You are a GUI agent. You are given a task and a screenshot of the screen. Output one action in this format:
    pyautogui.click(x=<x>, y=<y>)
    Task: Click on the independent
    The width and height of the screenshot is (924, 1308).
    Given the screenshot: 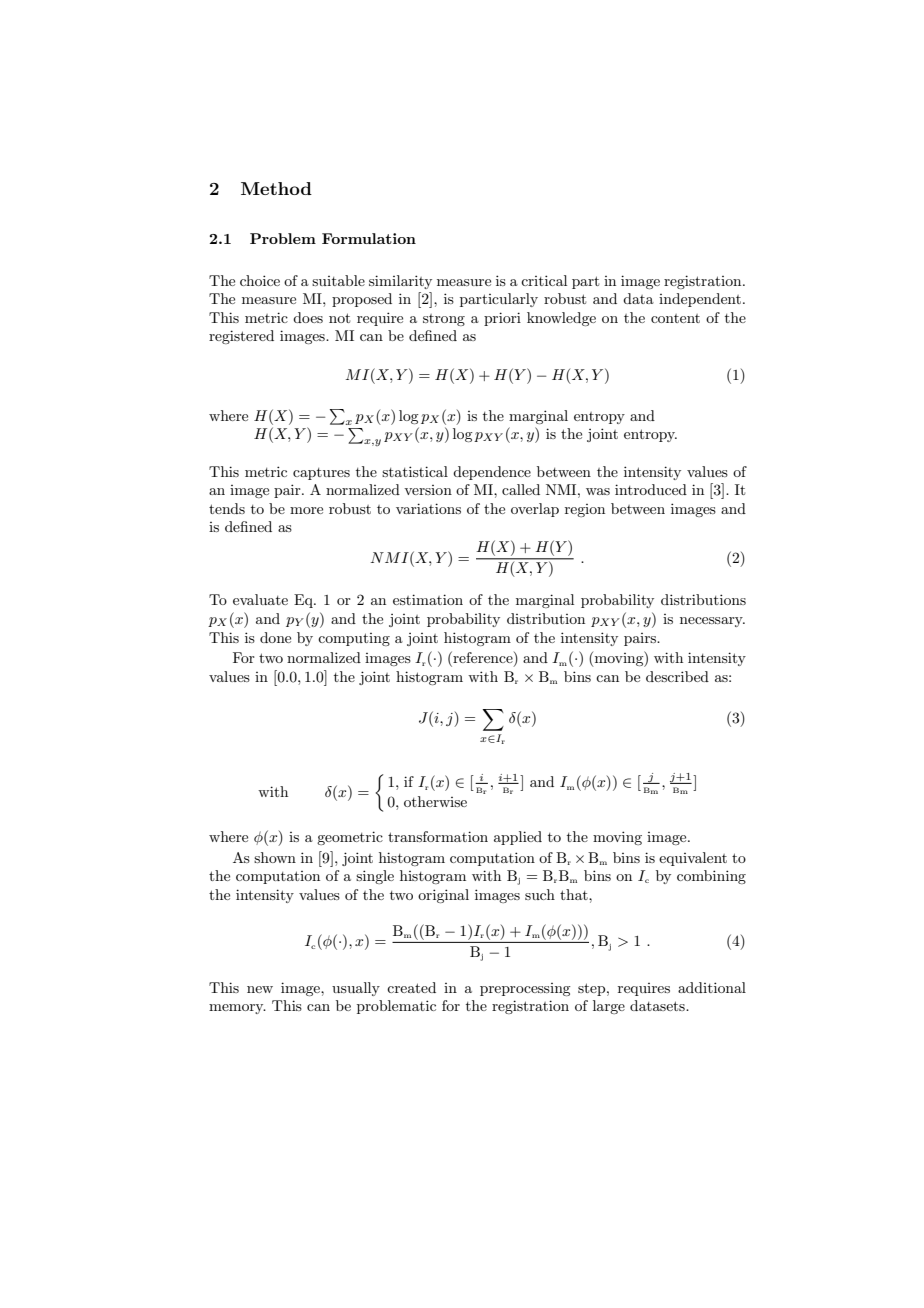 What is the action you would take?
    pyautogui.click(x=700, y=300)
